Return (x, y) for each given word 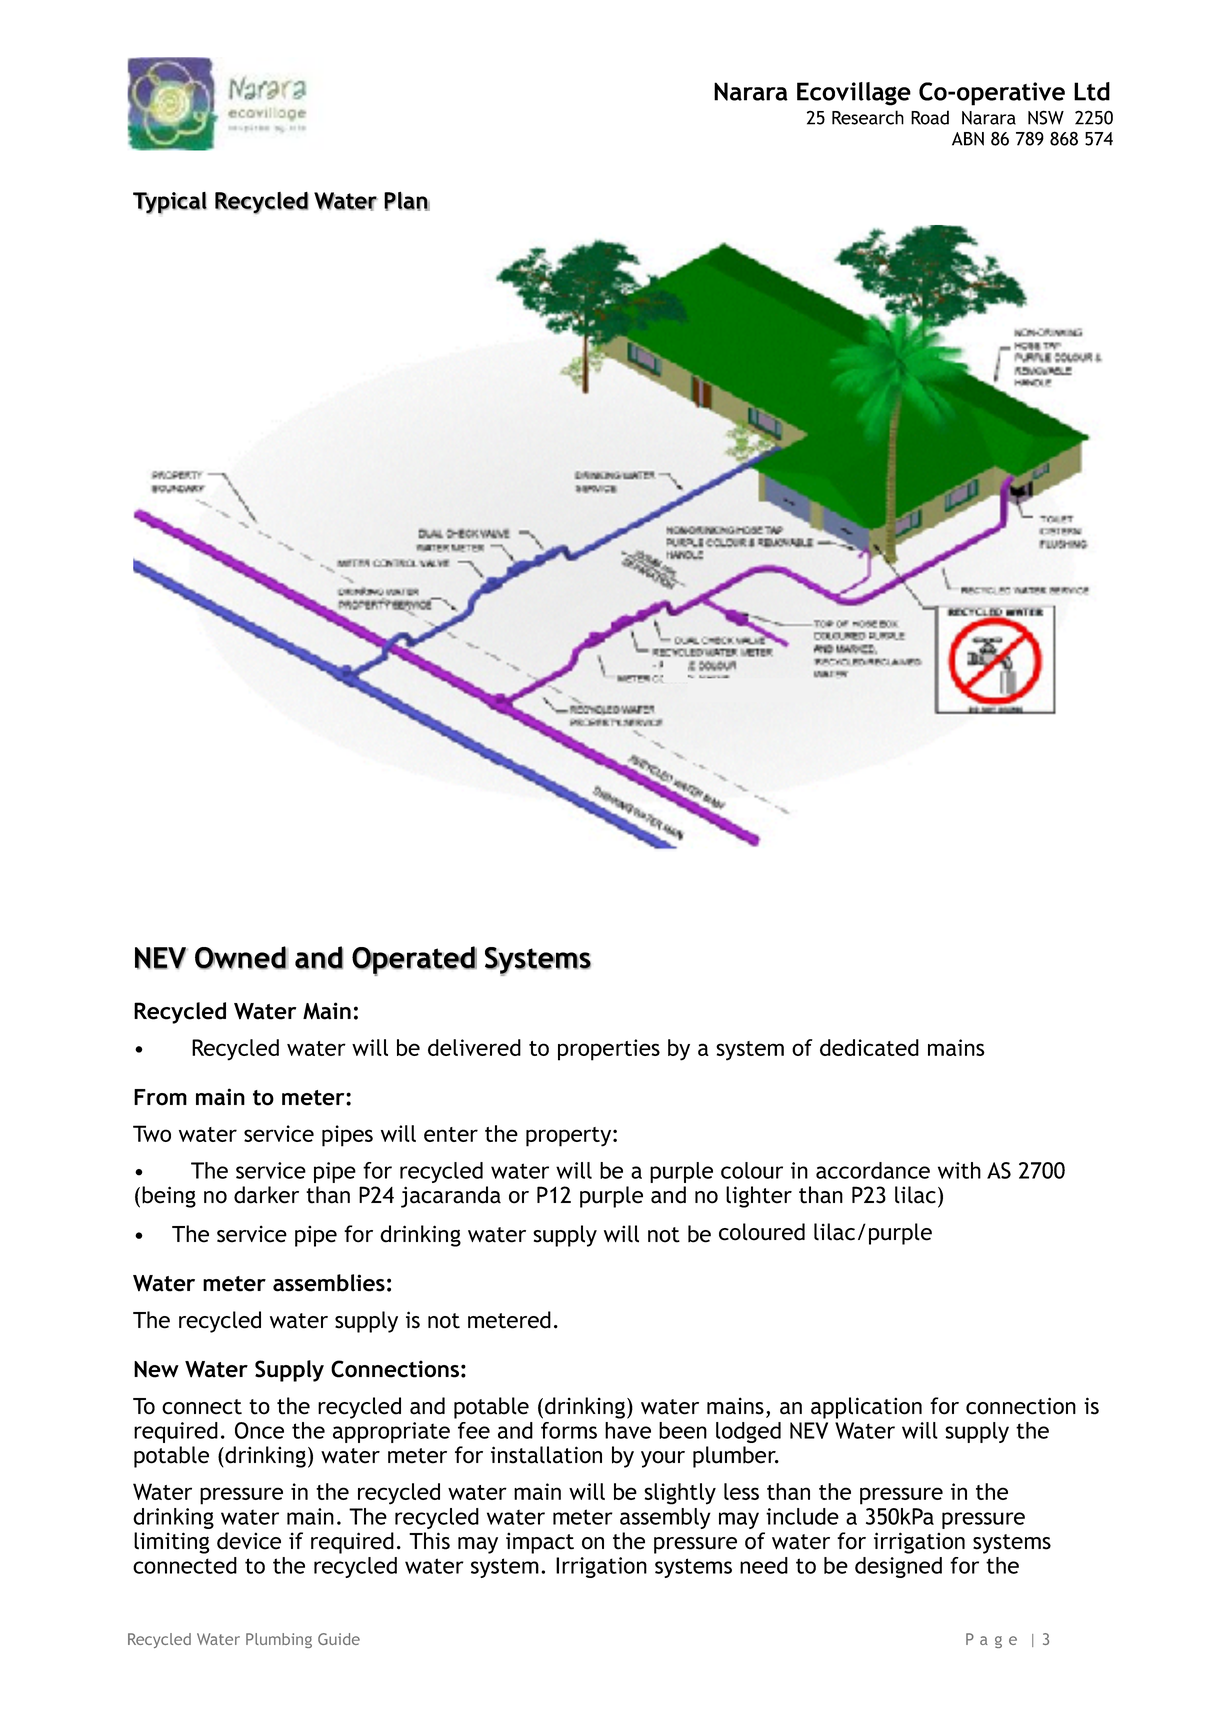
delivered (474, 1047)
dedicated (869, 1047)
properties (609, 1050)
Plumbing (279, 1640)
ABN (968, 139)
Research (868, 117)
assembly (665, 1518)
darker (266, 1195)
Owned (241, 958)
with (959, 1170)
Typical (170, 203)
